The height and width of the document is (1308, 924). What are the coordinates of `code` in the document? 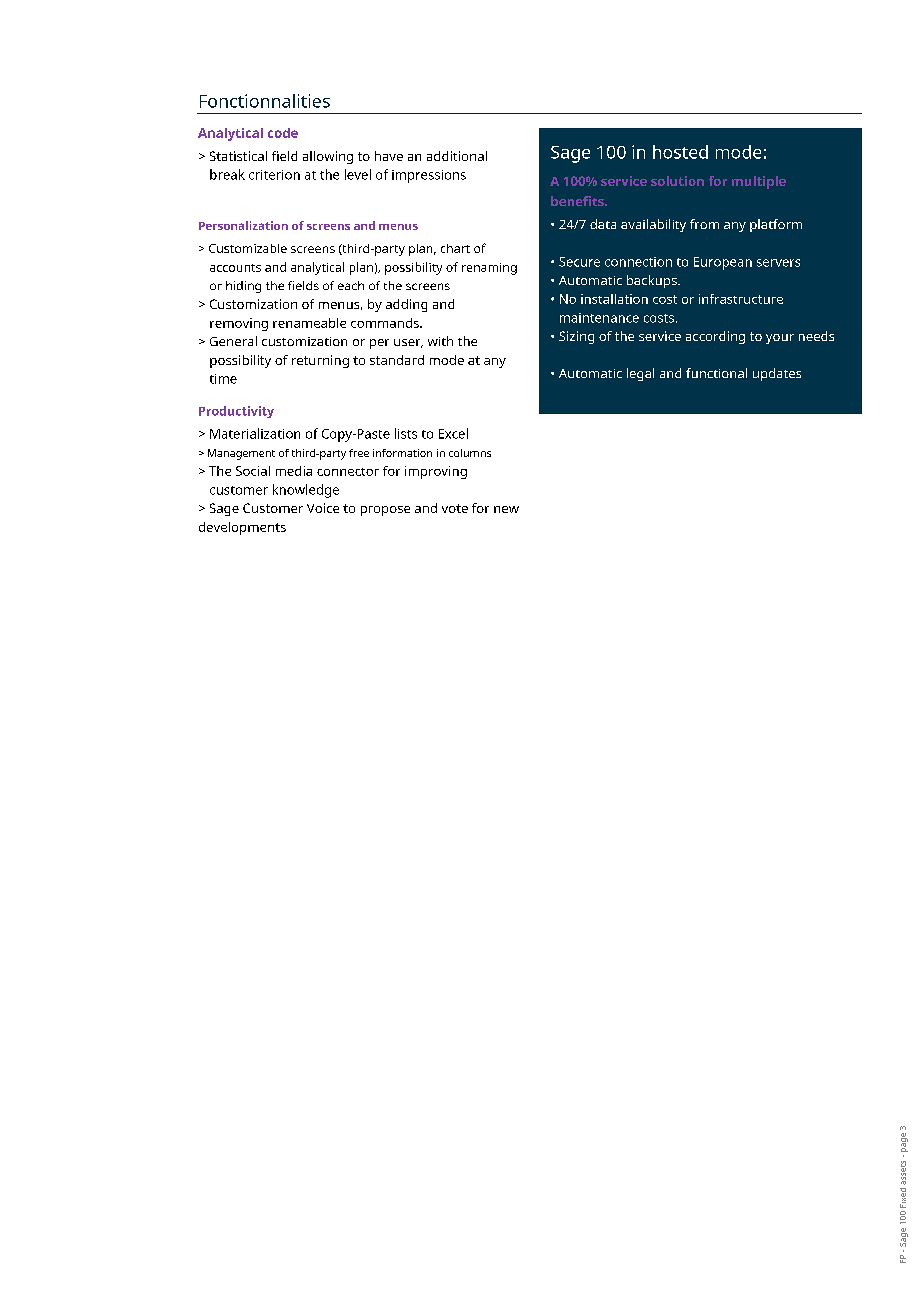 It's located at (283, 133).
